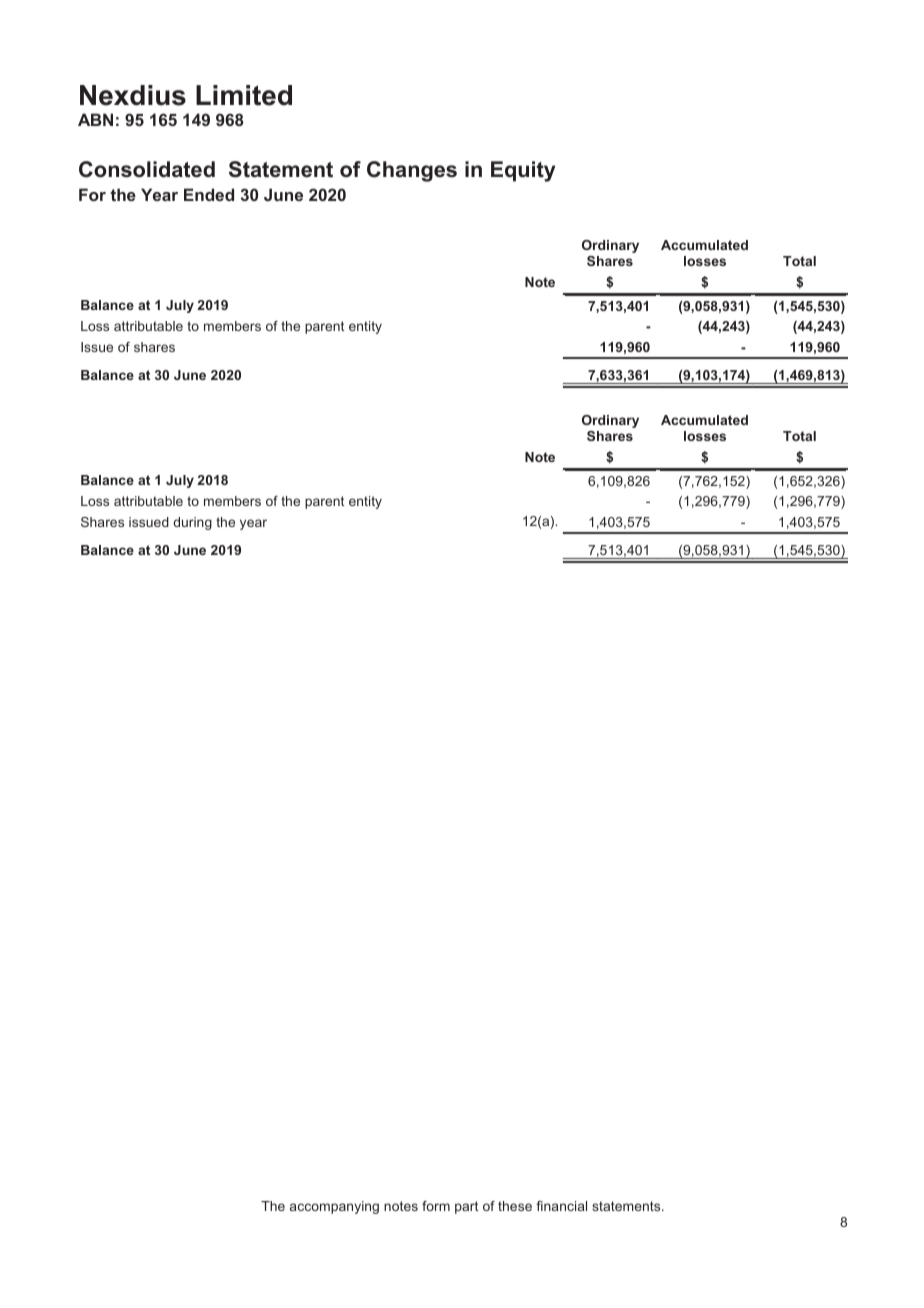 The width and height of the document is (924, 1308). What do you see at coordinates (412, 171) in the document?
I see `Changes` at bounding box center [412, 171].
